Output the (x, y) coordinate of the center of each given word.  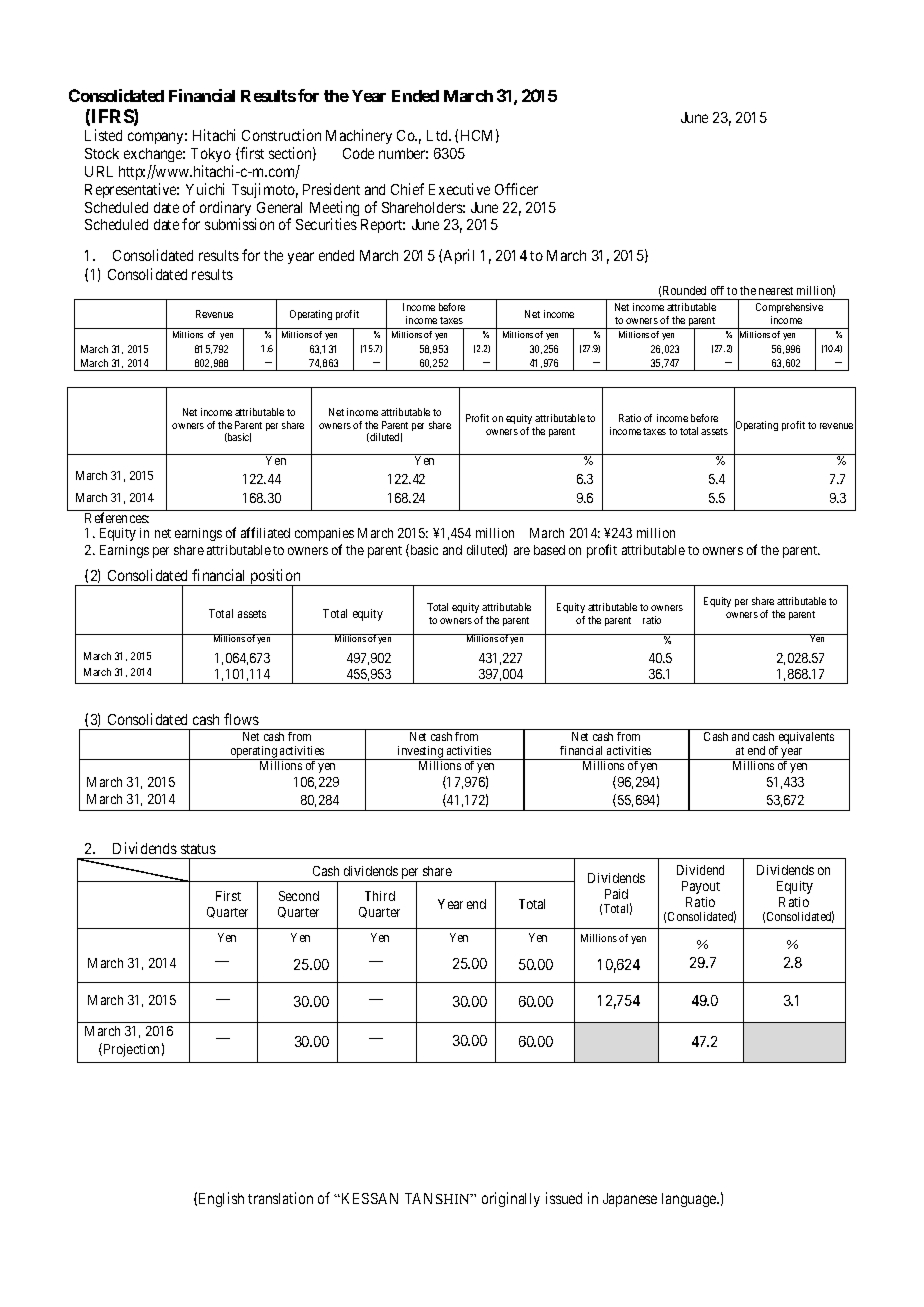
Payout (701, 887)
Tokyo (211, 155)
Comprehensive (789, 310)
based (549, 550)
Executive (459, 189)
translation (280, 1198)
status (198, 849)
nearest (776, 291)
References (117, 517)
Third (380, 896)
